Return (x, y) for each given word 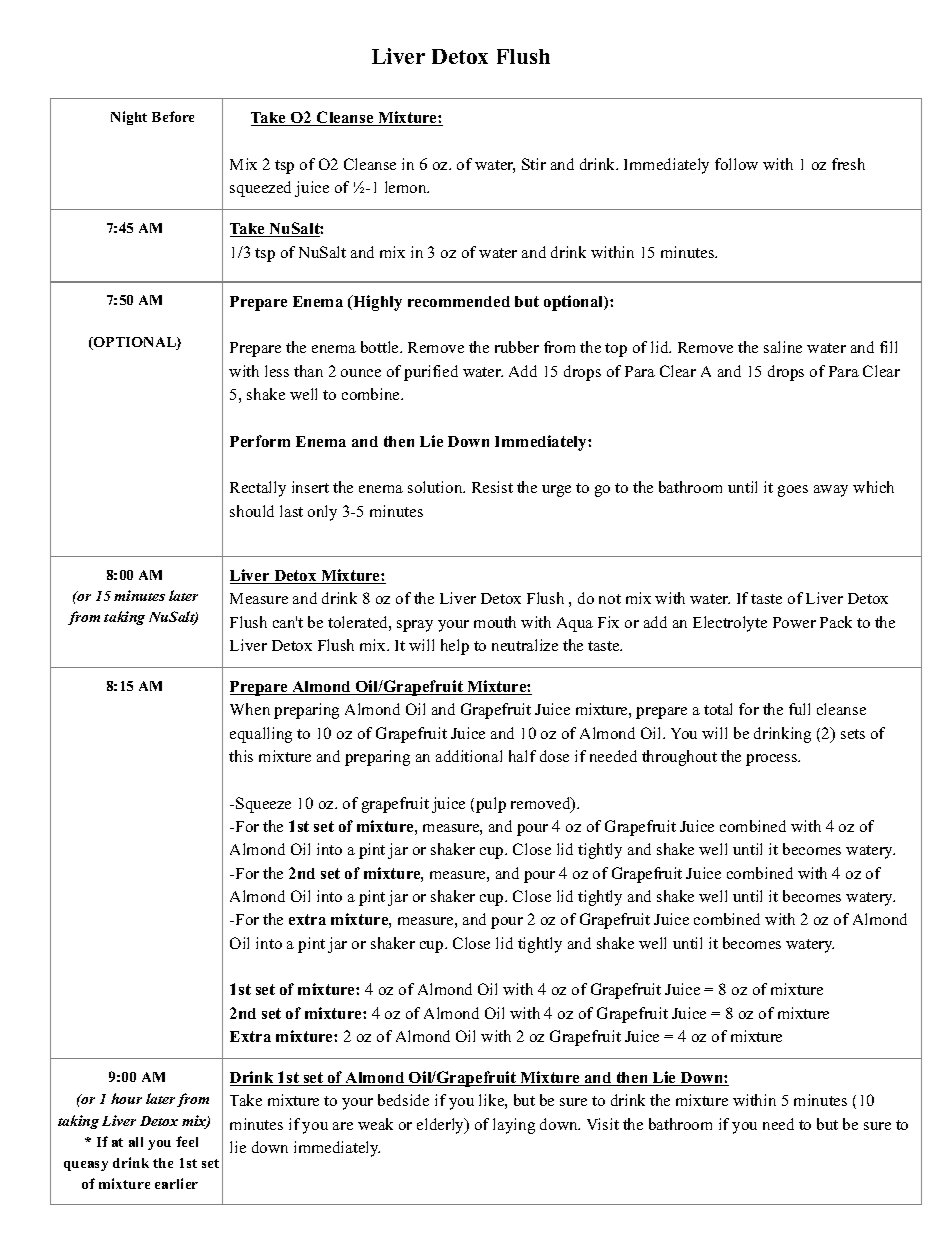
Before (173, 116)
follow (736, 164)
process (773, 760)
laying (514, 1126)
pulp (491, 805)
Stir (534, 164)
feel (187, 1141)
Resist (492, 487)
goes (793, 491)
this (241, 756)
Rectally (258, 489)
